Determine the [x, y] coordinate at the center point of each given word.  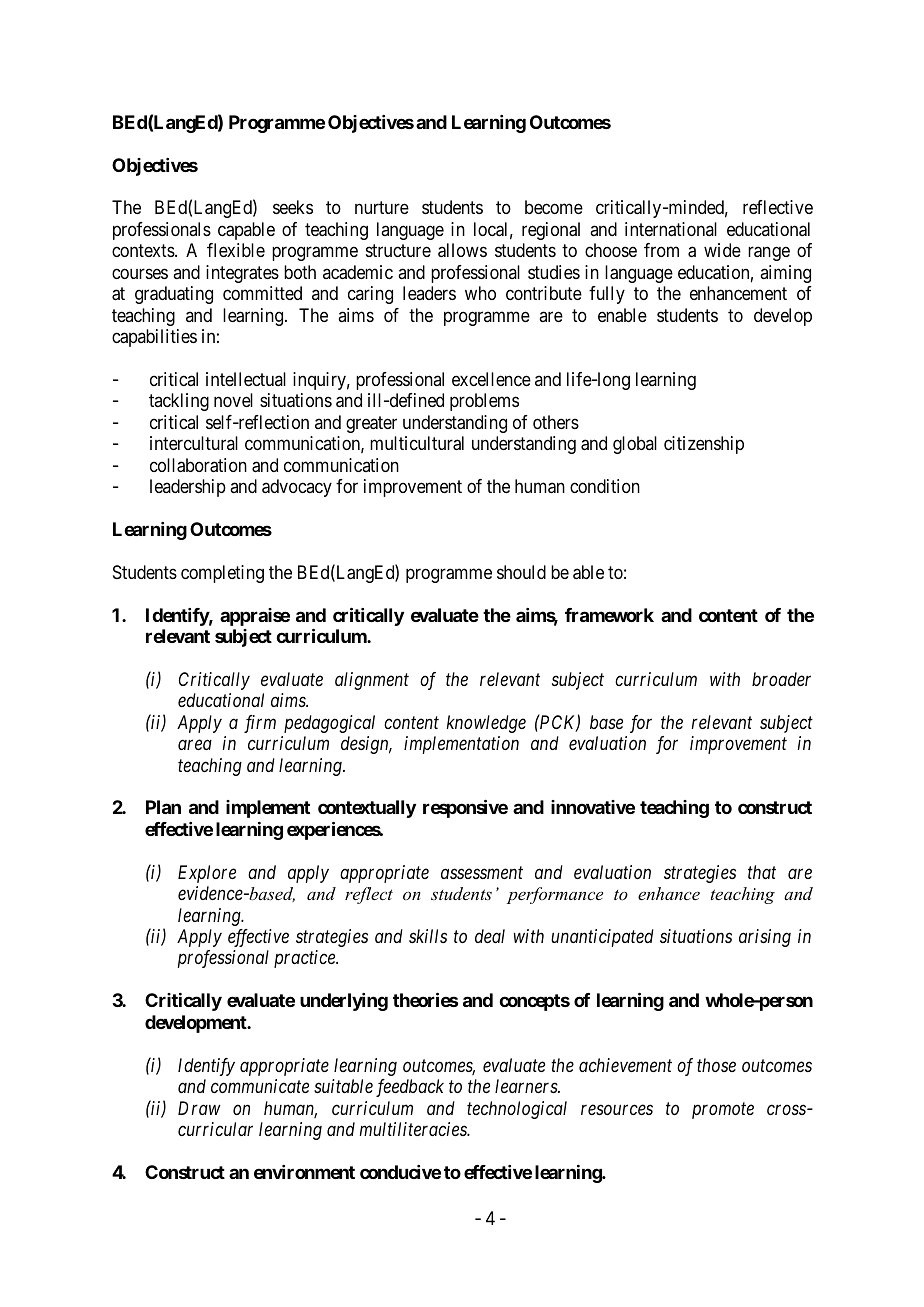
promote [723, 1110]
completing [222, 574]
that [762, 872]
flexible [236, 250]
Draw [199, 1108]
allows [462, 250]
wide [722, 250]
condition [605, 486]
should [521, 572]
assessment [482, 873]
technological [517, 1110]
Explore [207, 874]
